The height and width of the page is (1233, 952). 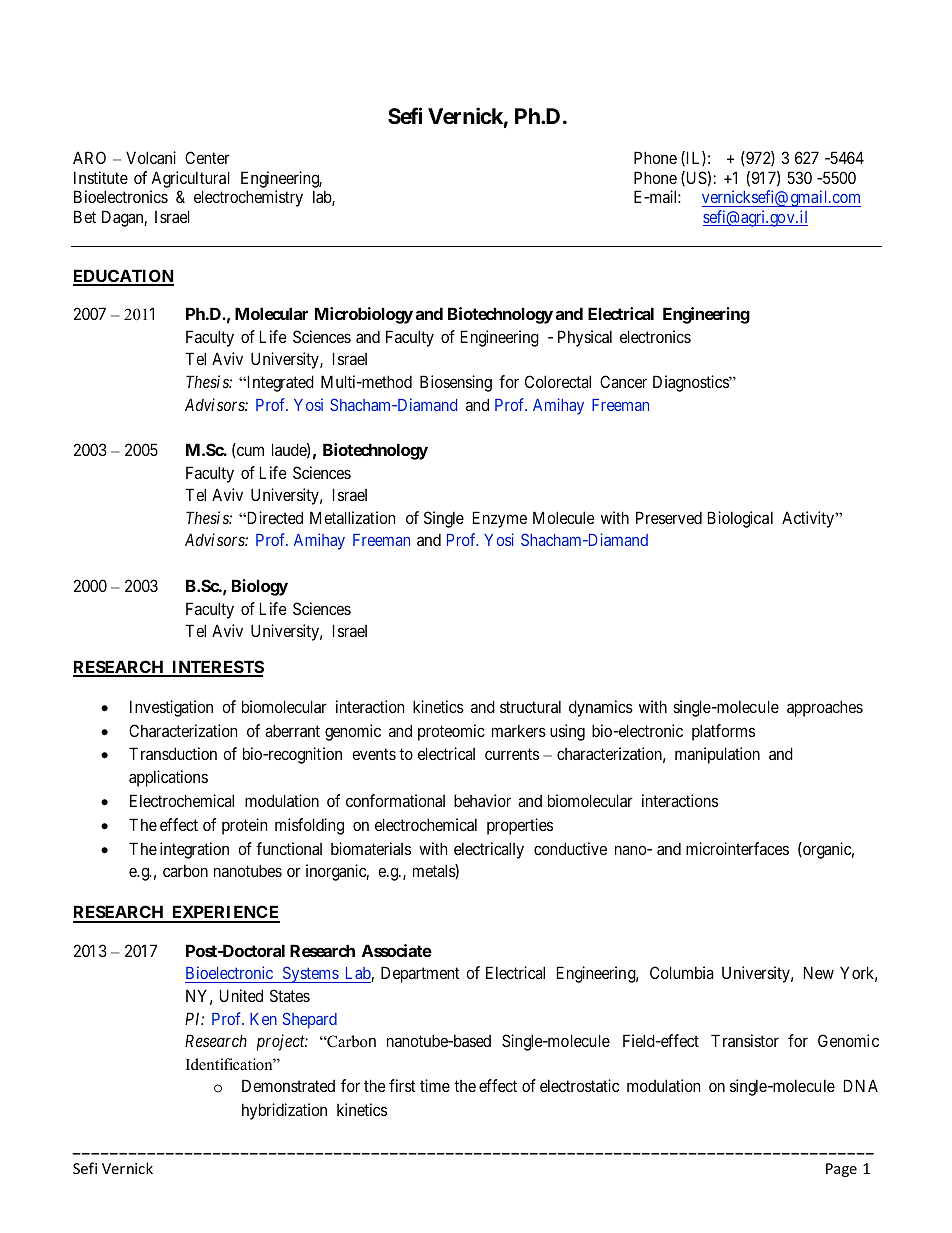 What do you see at coordinates (530, 706) in the page?
I see `structural` at bounding box center [530, 706].
